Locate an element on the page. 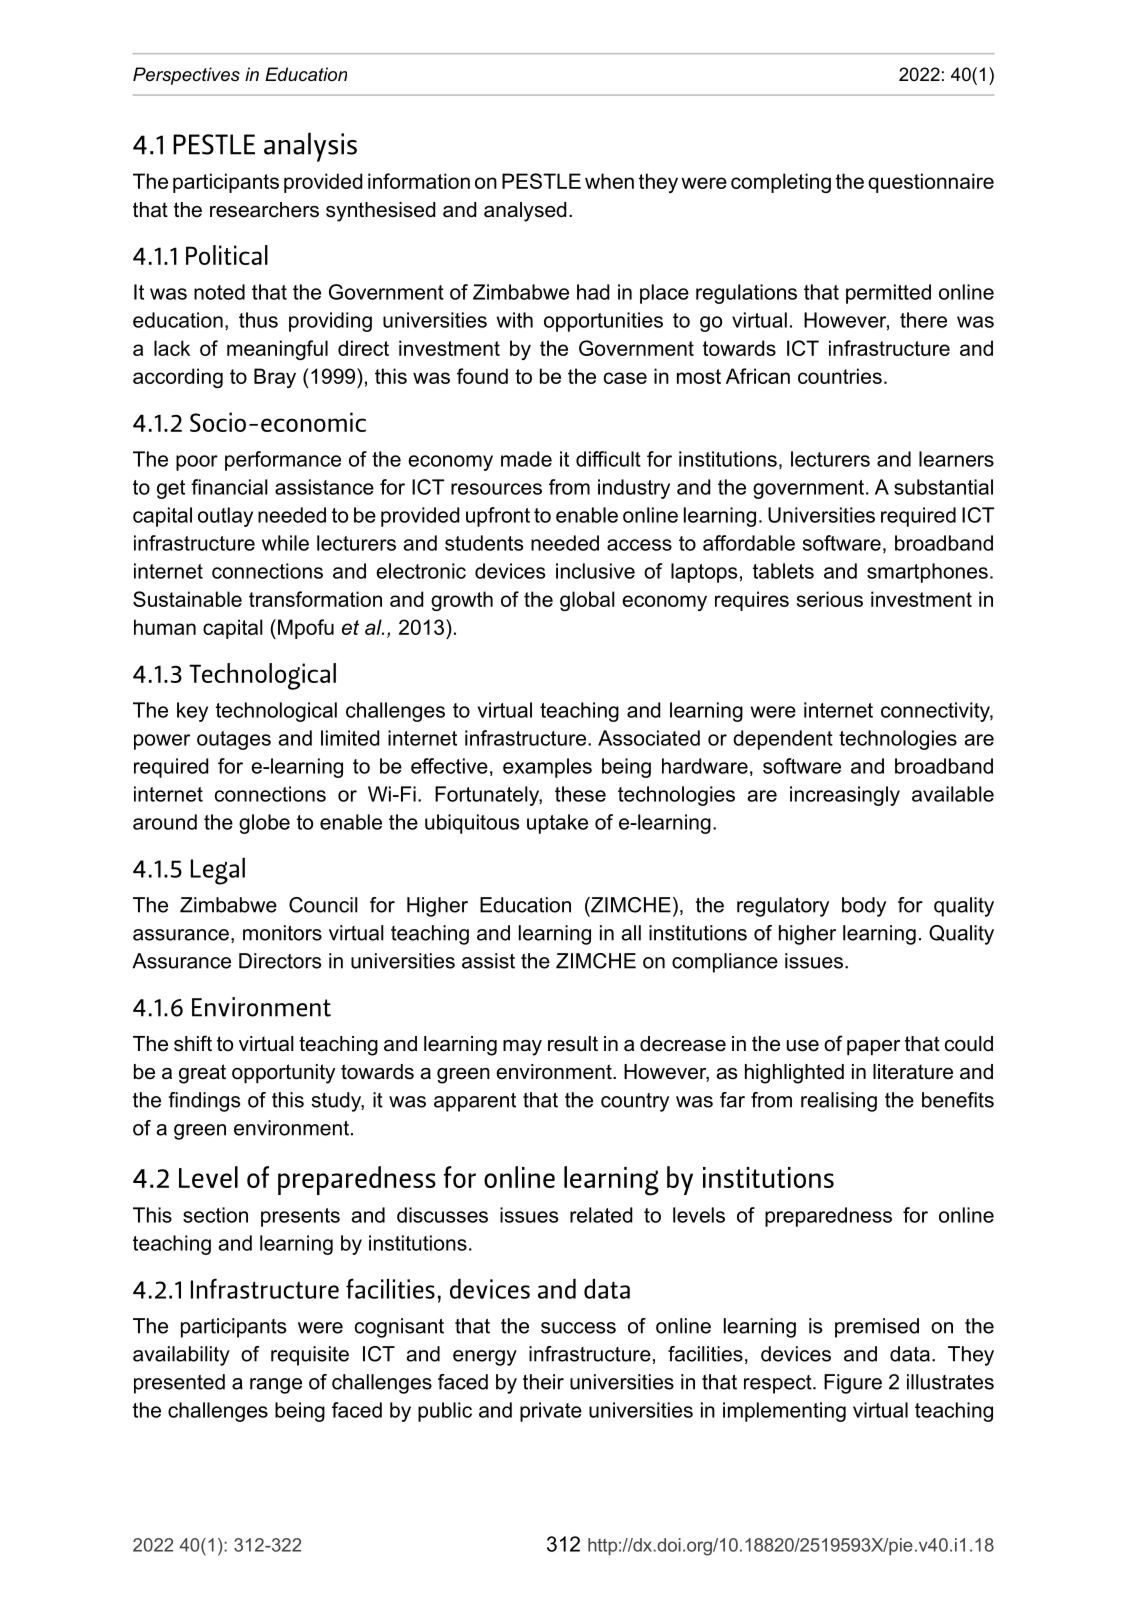  body is located at coordinates (864, 907).
